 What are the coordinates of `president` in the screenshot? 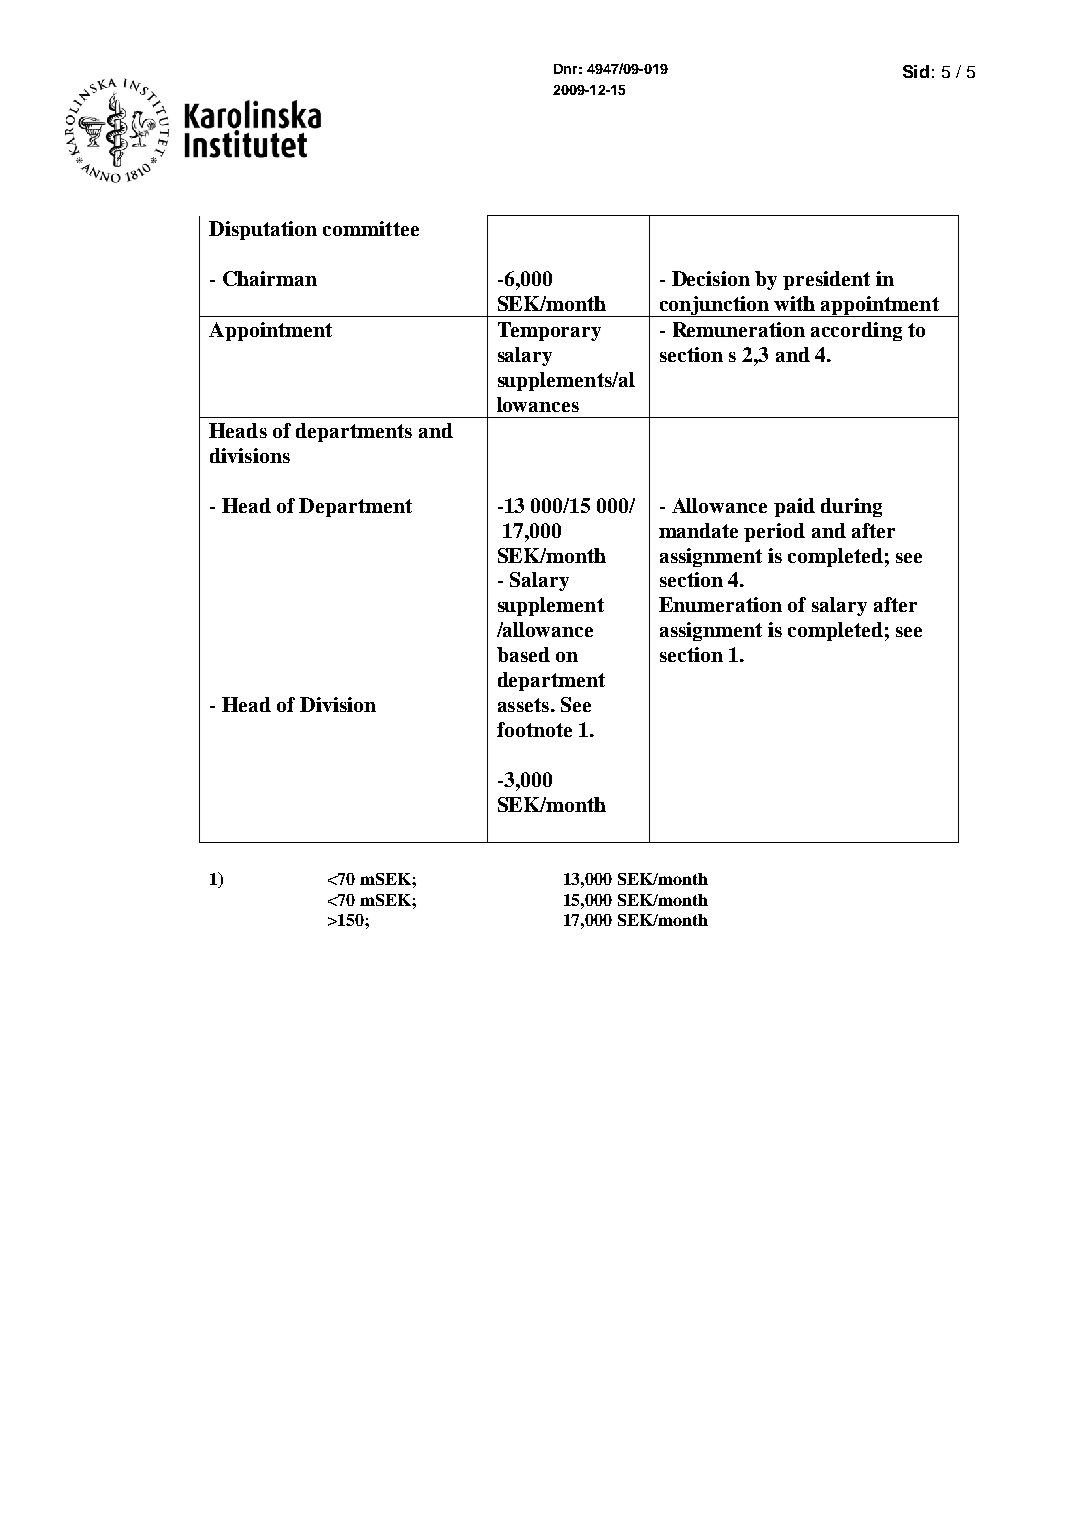 It's located at (826, 280).
